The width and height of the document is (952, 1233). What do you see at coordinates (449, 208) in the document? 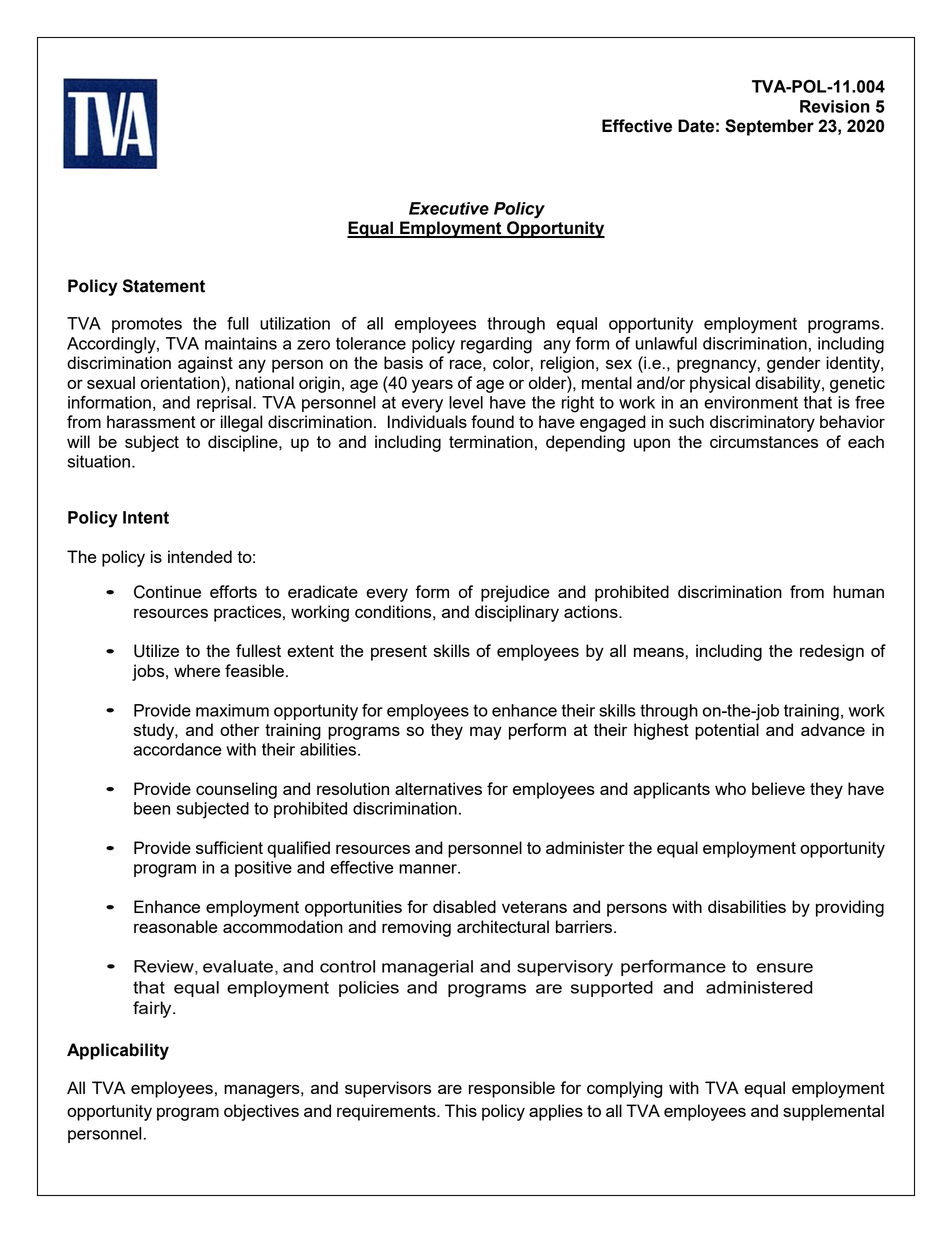
I see `Executive` at bounding box center [449, 208].
